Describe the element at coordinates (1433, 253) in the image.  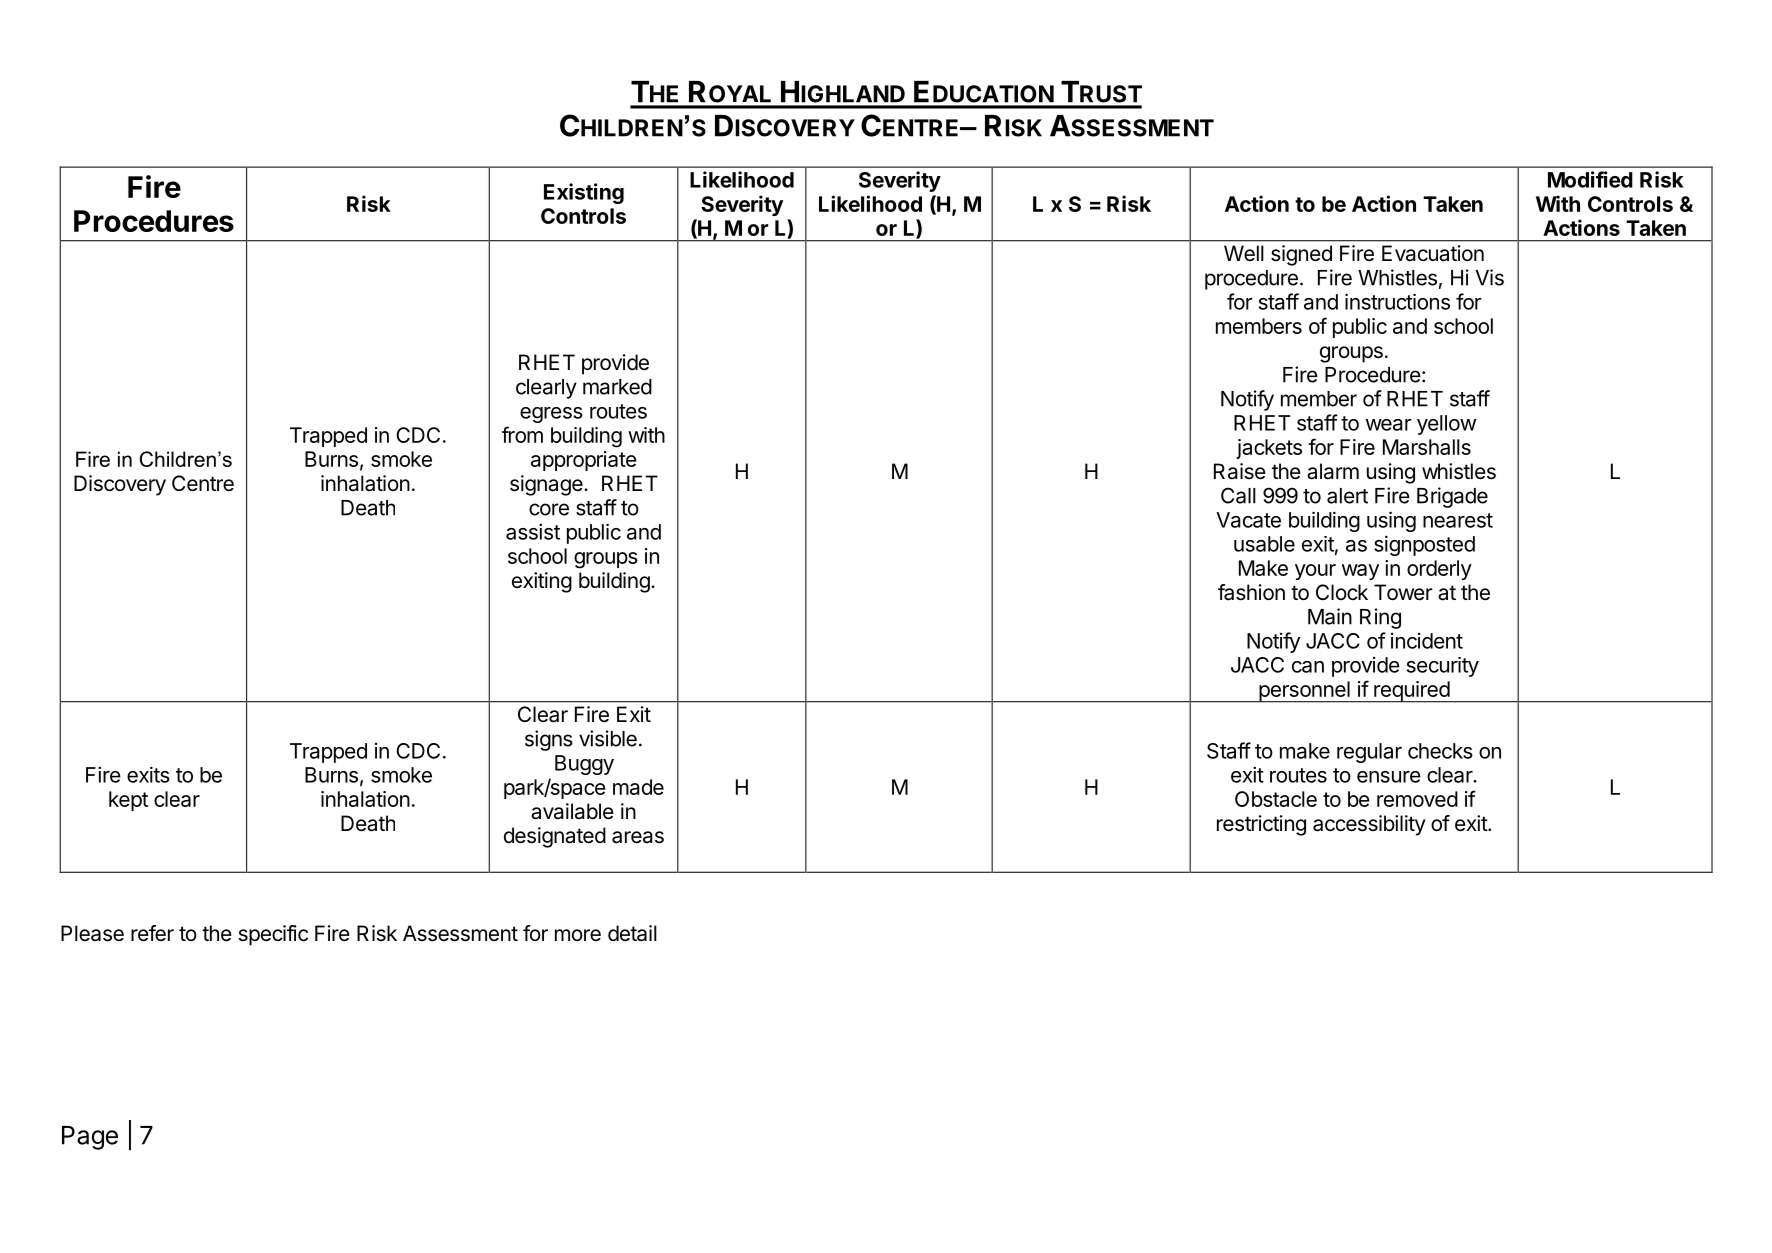
I see `Evacuation` at that location.
